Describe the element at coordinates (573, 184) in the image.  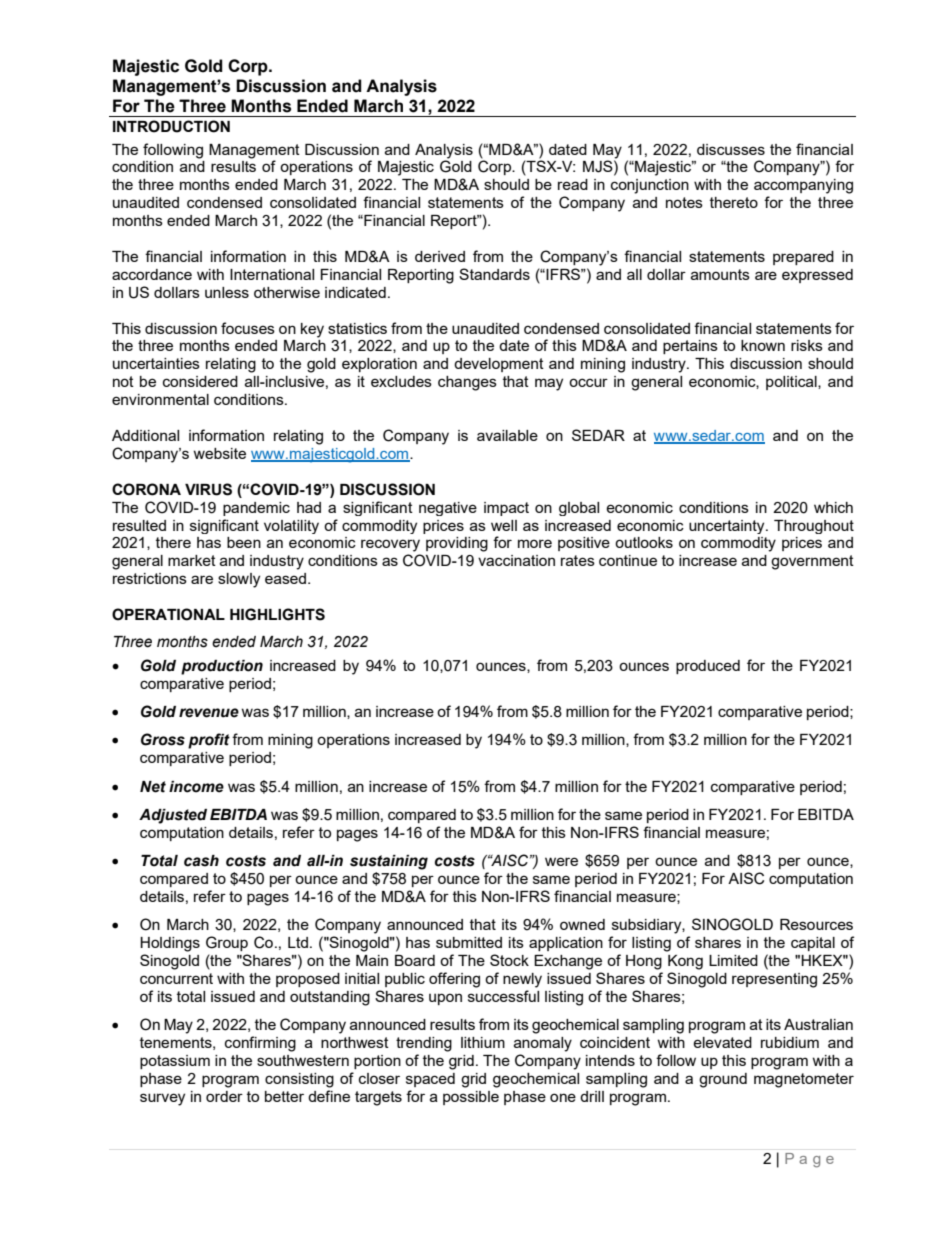
I see `read` at that location.
